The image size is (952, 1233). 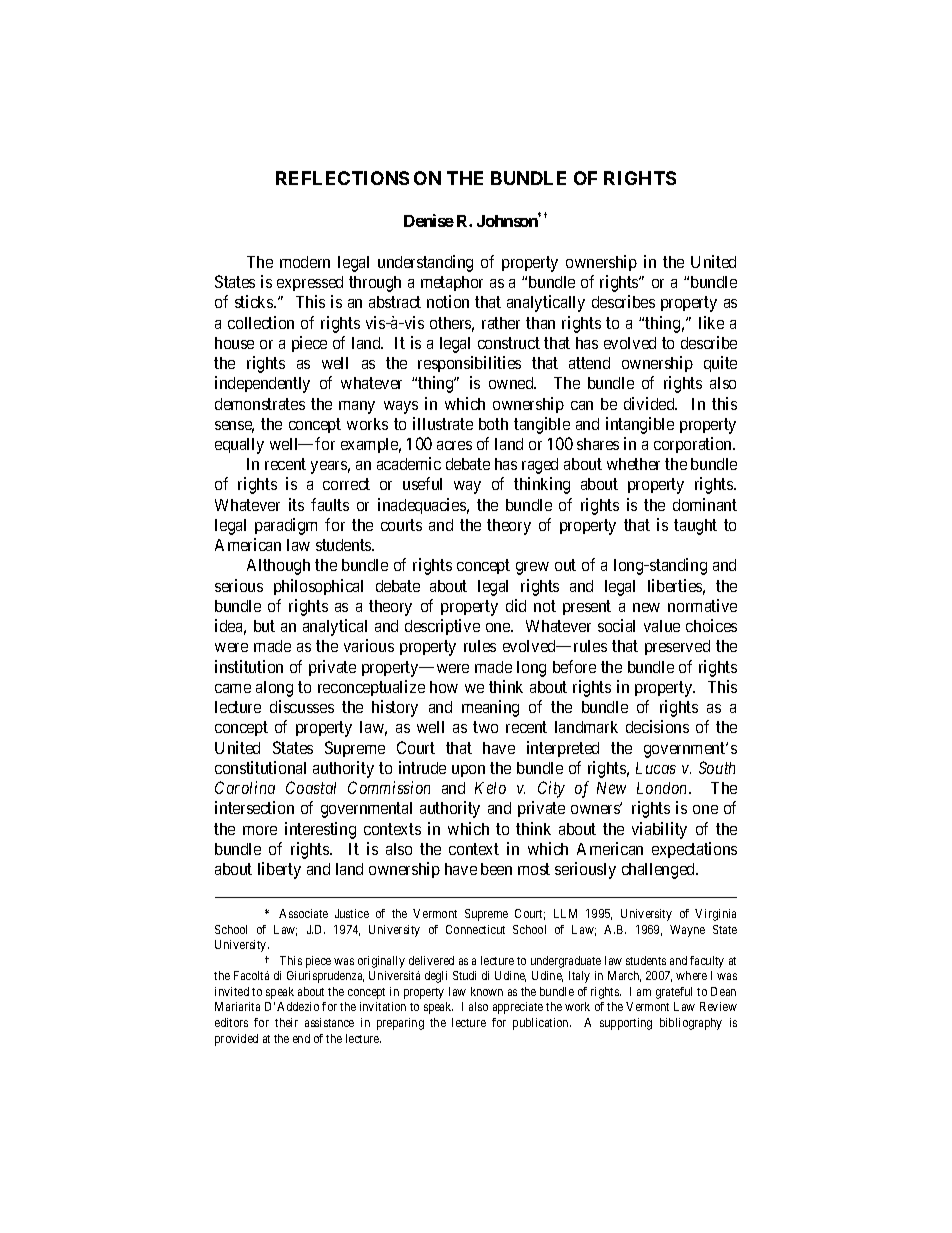 What do you see at coordinates (487, 991) in the screenshot?
I see `known` at bounding box center [487, 991].
